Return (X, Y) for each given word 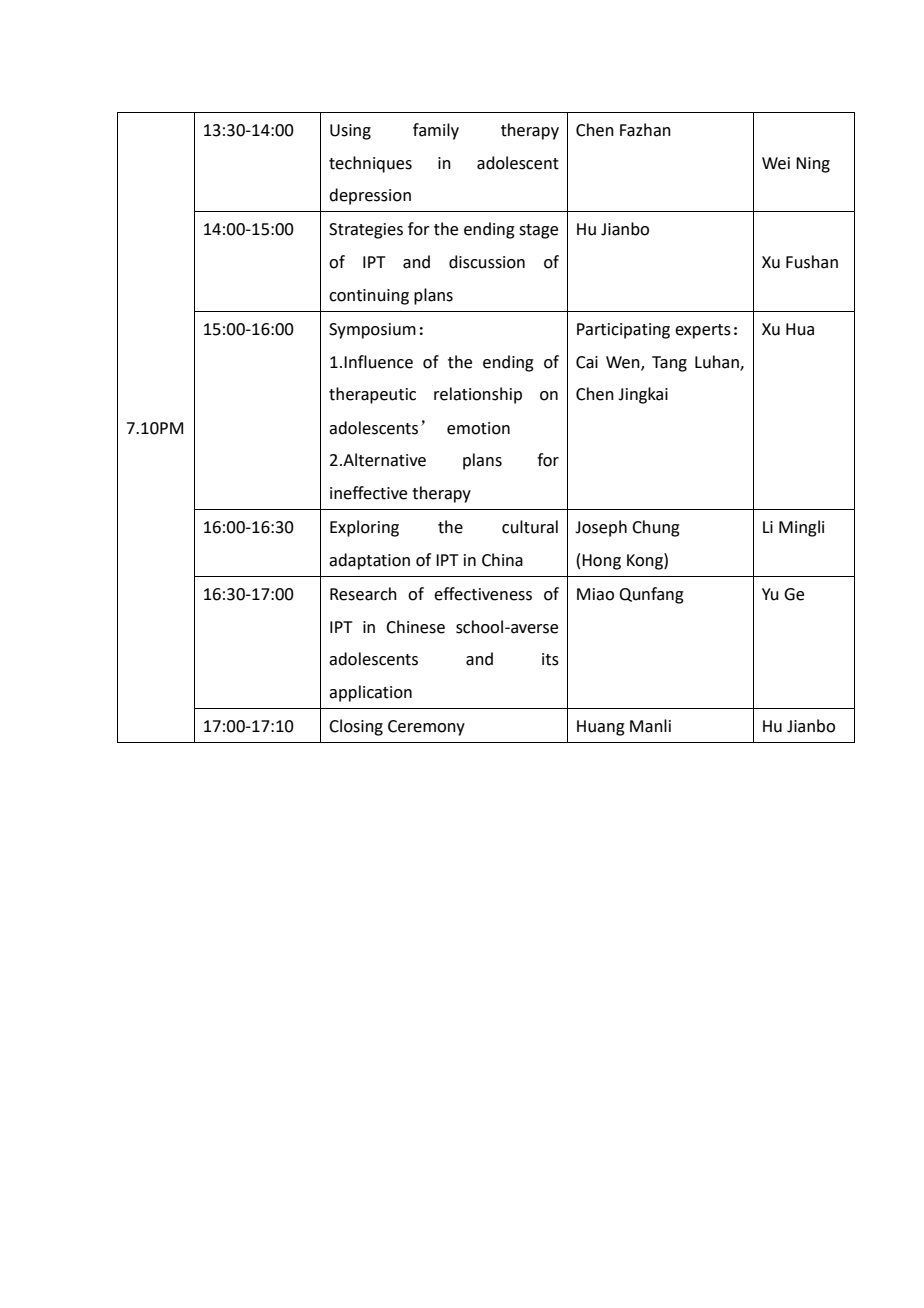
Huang (601, 728)
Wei (776, 163)
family (436, 131)
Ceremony (426, 728)
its (550, 659)
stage (538, 231)
